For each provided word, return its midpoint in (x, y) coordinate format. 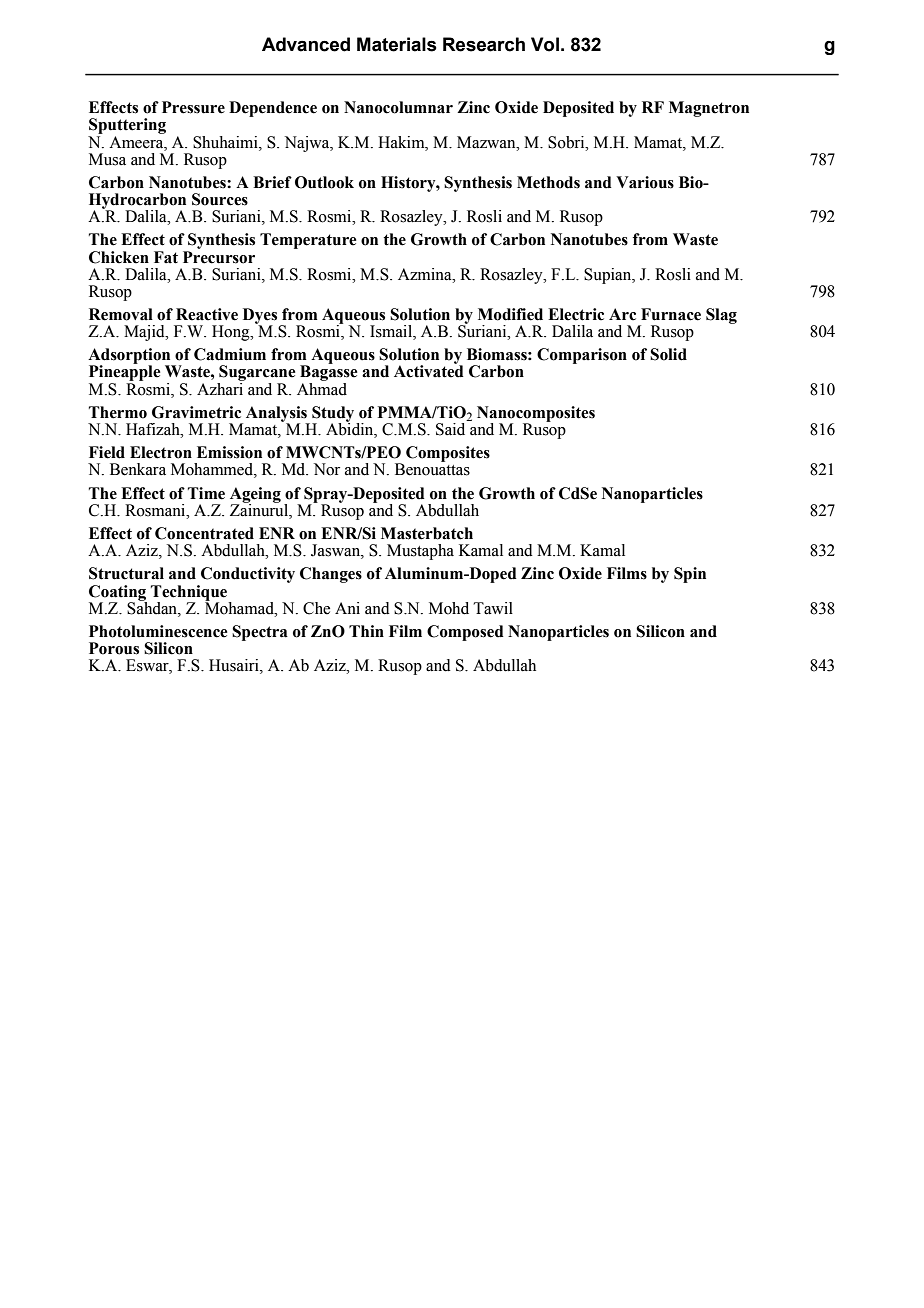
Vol (545, 44)
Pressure (193, 107)
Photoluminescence (158, 631)
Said (452, 428)
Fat (166, 257)
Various (645, 182)
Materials (397, 44)
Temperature (308, 241)
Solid (668, 354)
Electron (161, 452)
